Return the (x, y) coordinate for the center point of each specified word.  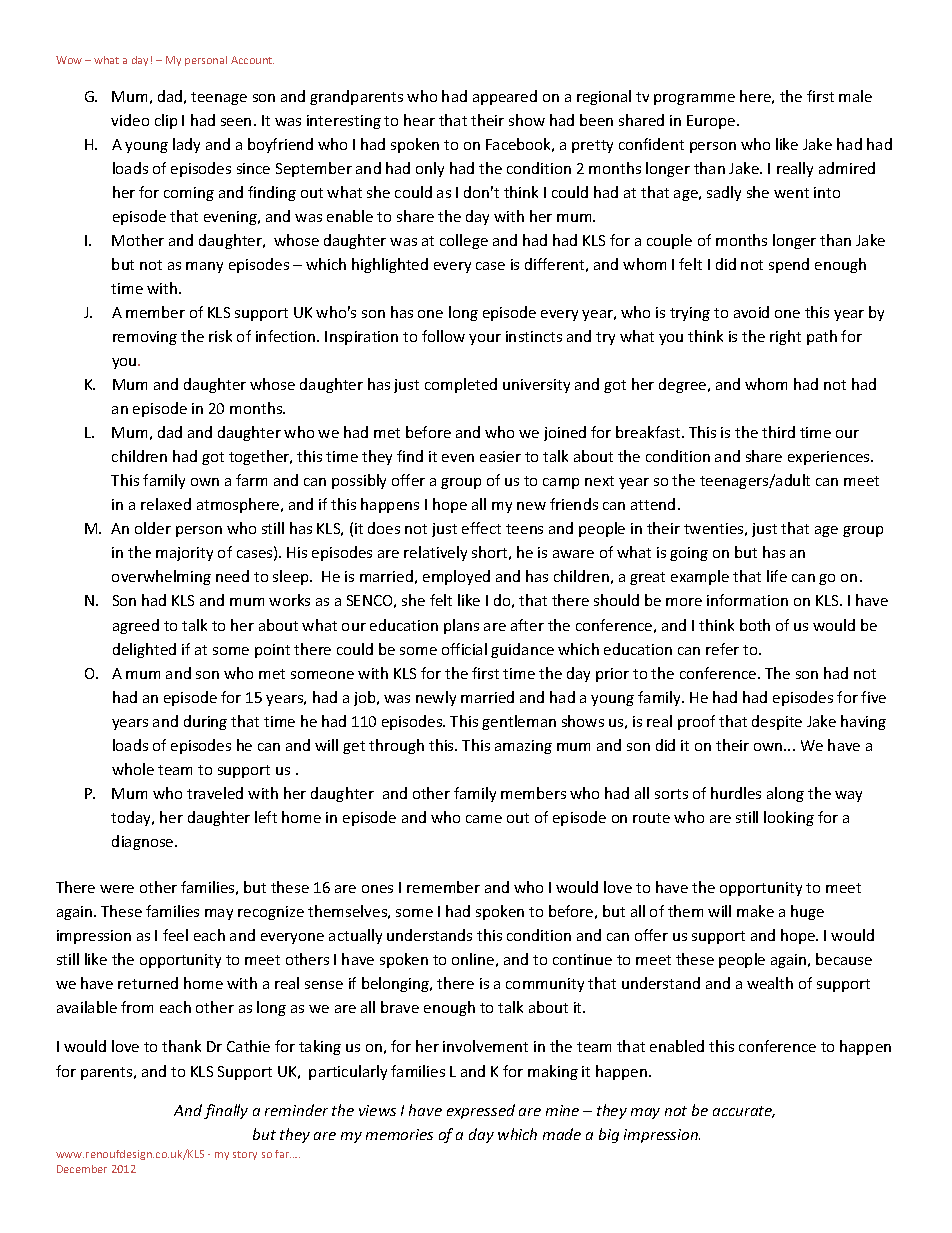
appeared (505, 97)
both (755, 625)
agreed (136, 626)
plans (461, 626)
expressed (481, 1111)
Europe (712, 122)
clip (166, 121)
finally (226, 1111)
